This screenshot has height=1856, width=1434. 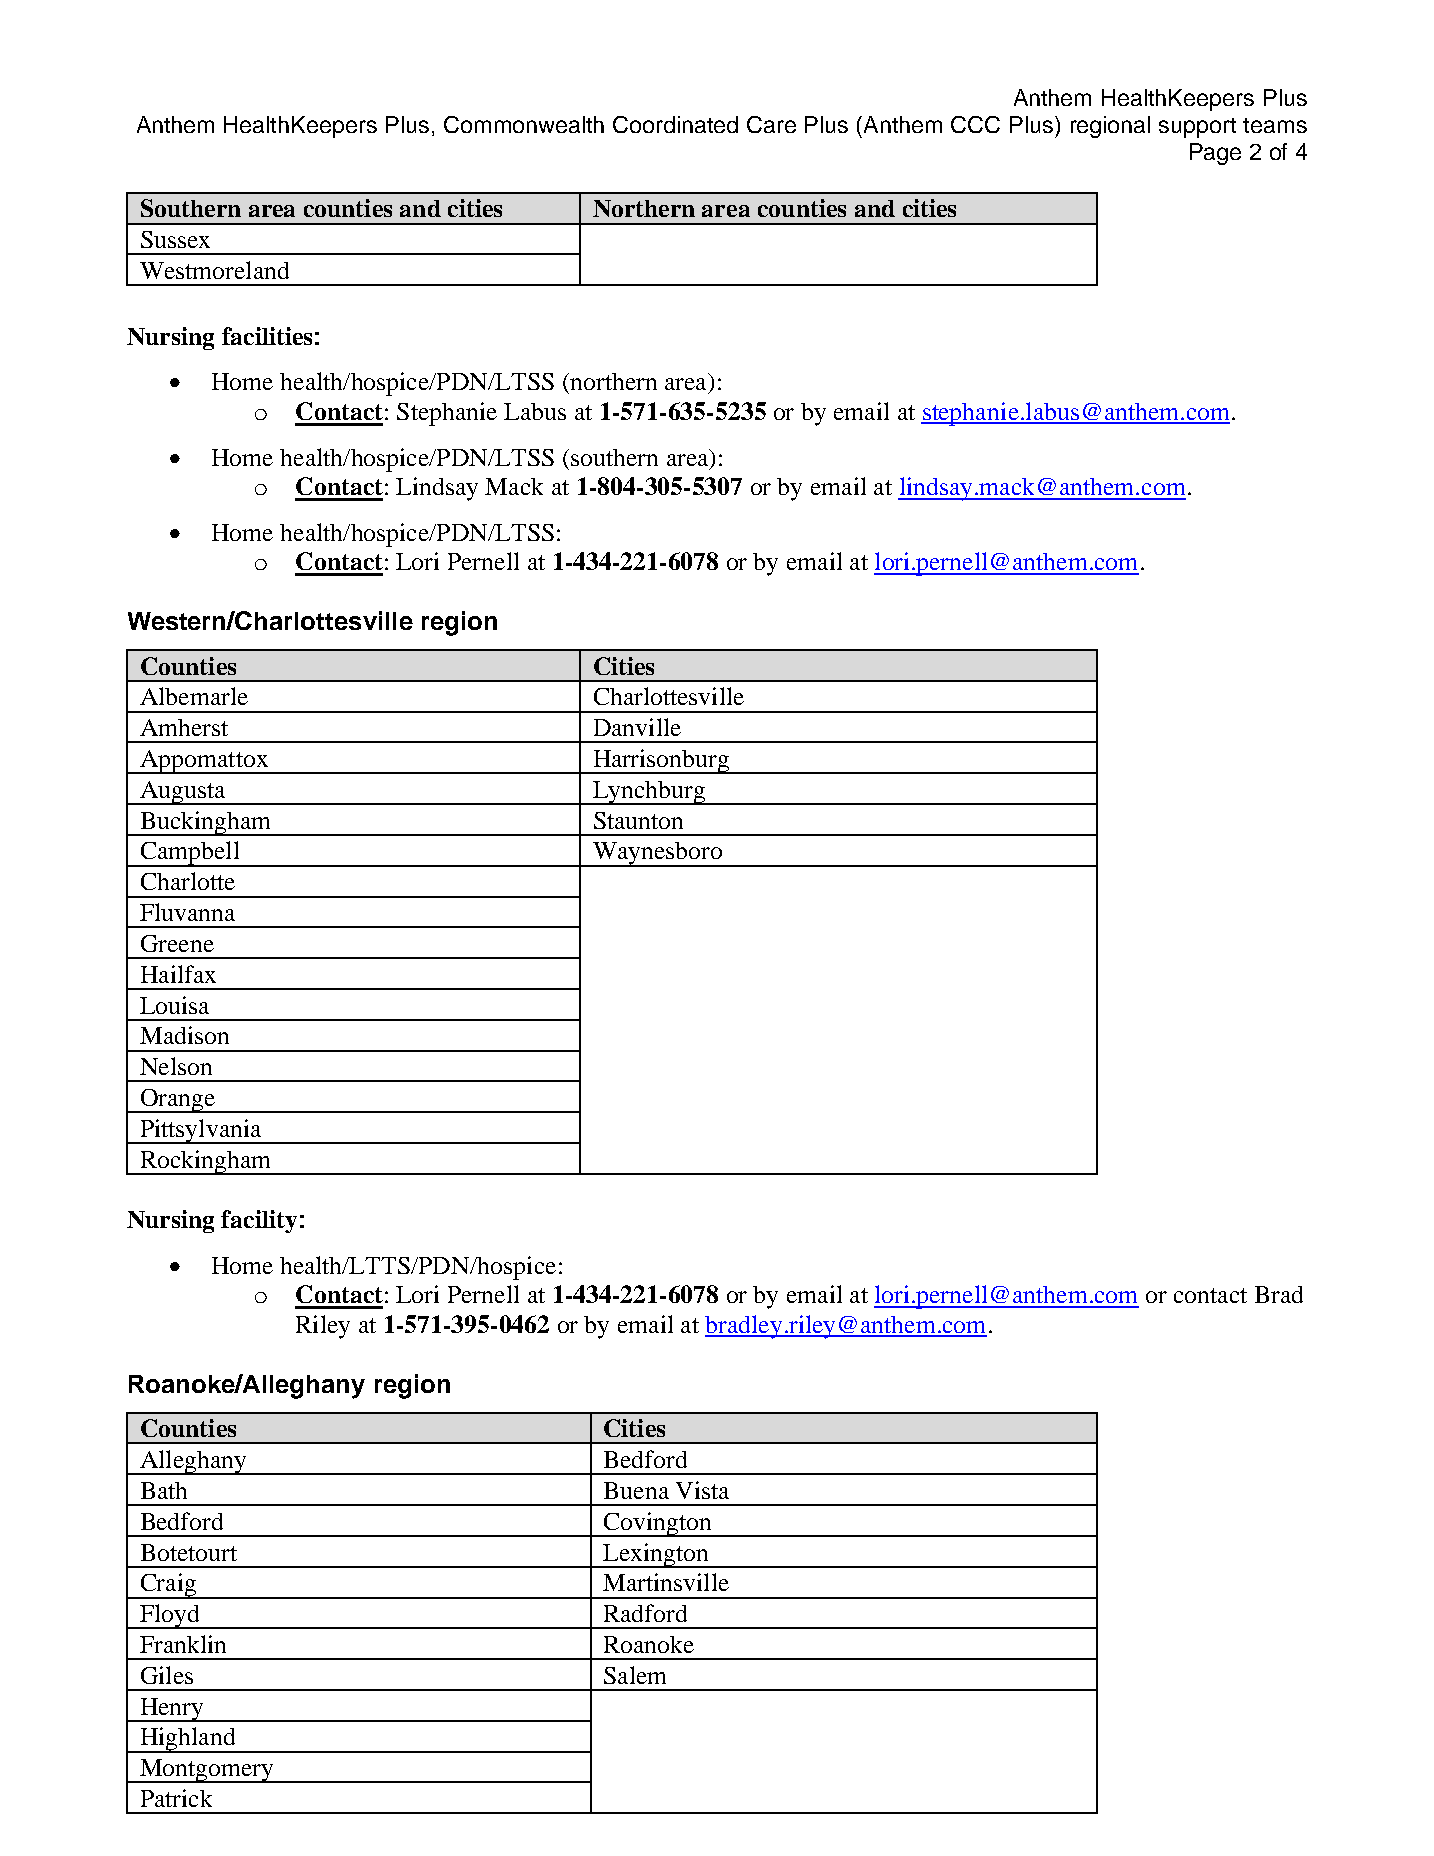 What do you see at coordinates (207, 1771) in the screenshot?
I see `Montgomery` at bounding box center [207, 1771].
